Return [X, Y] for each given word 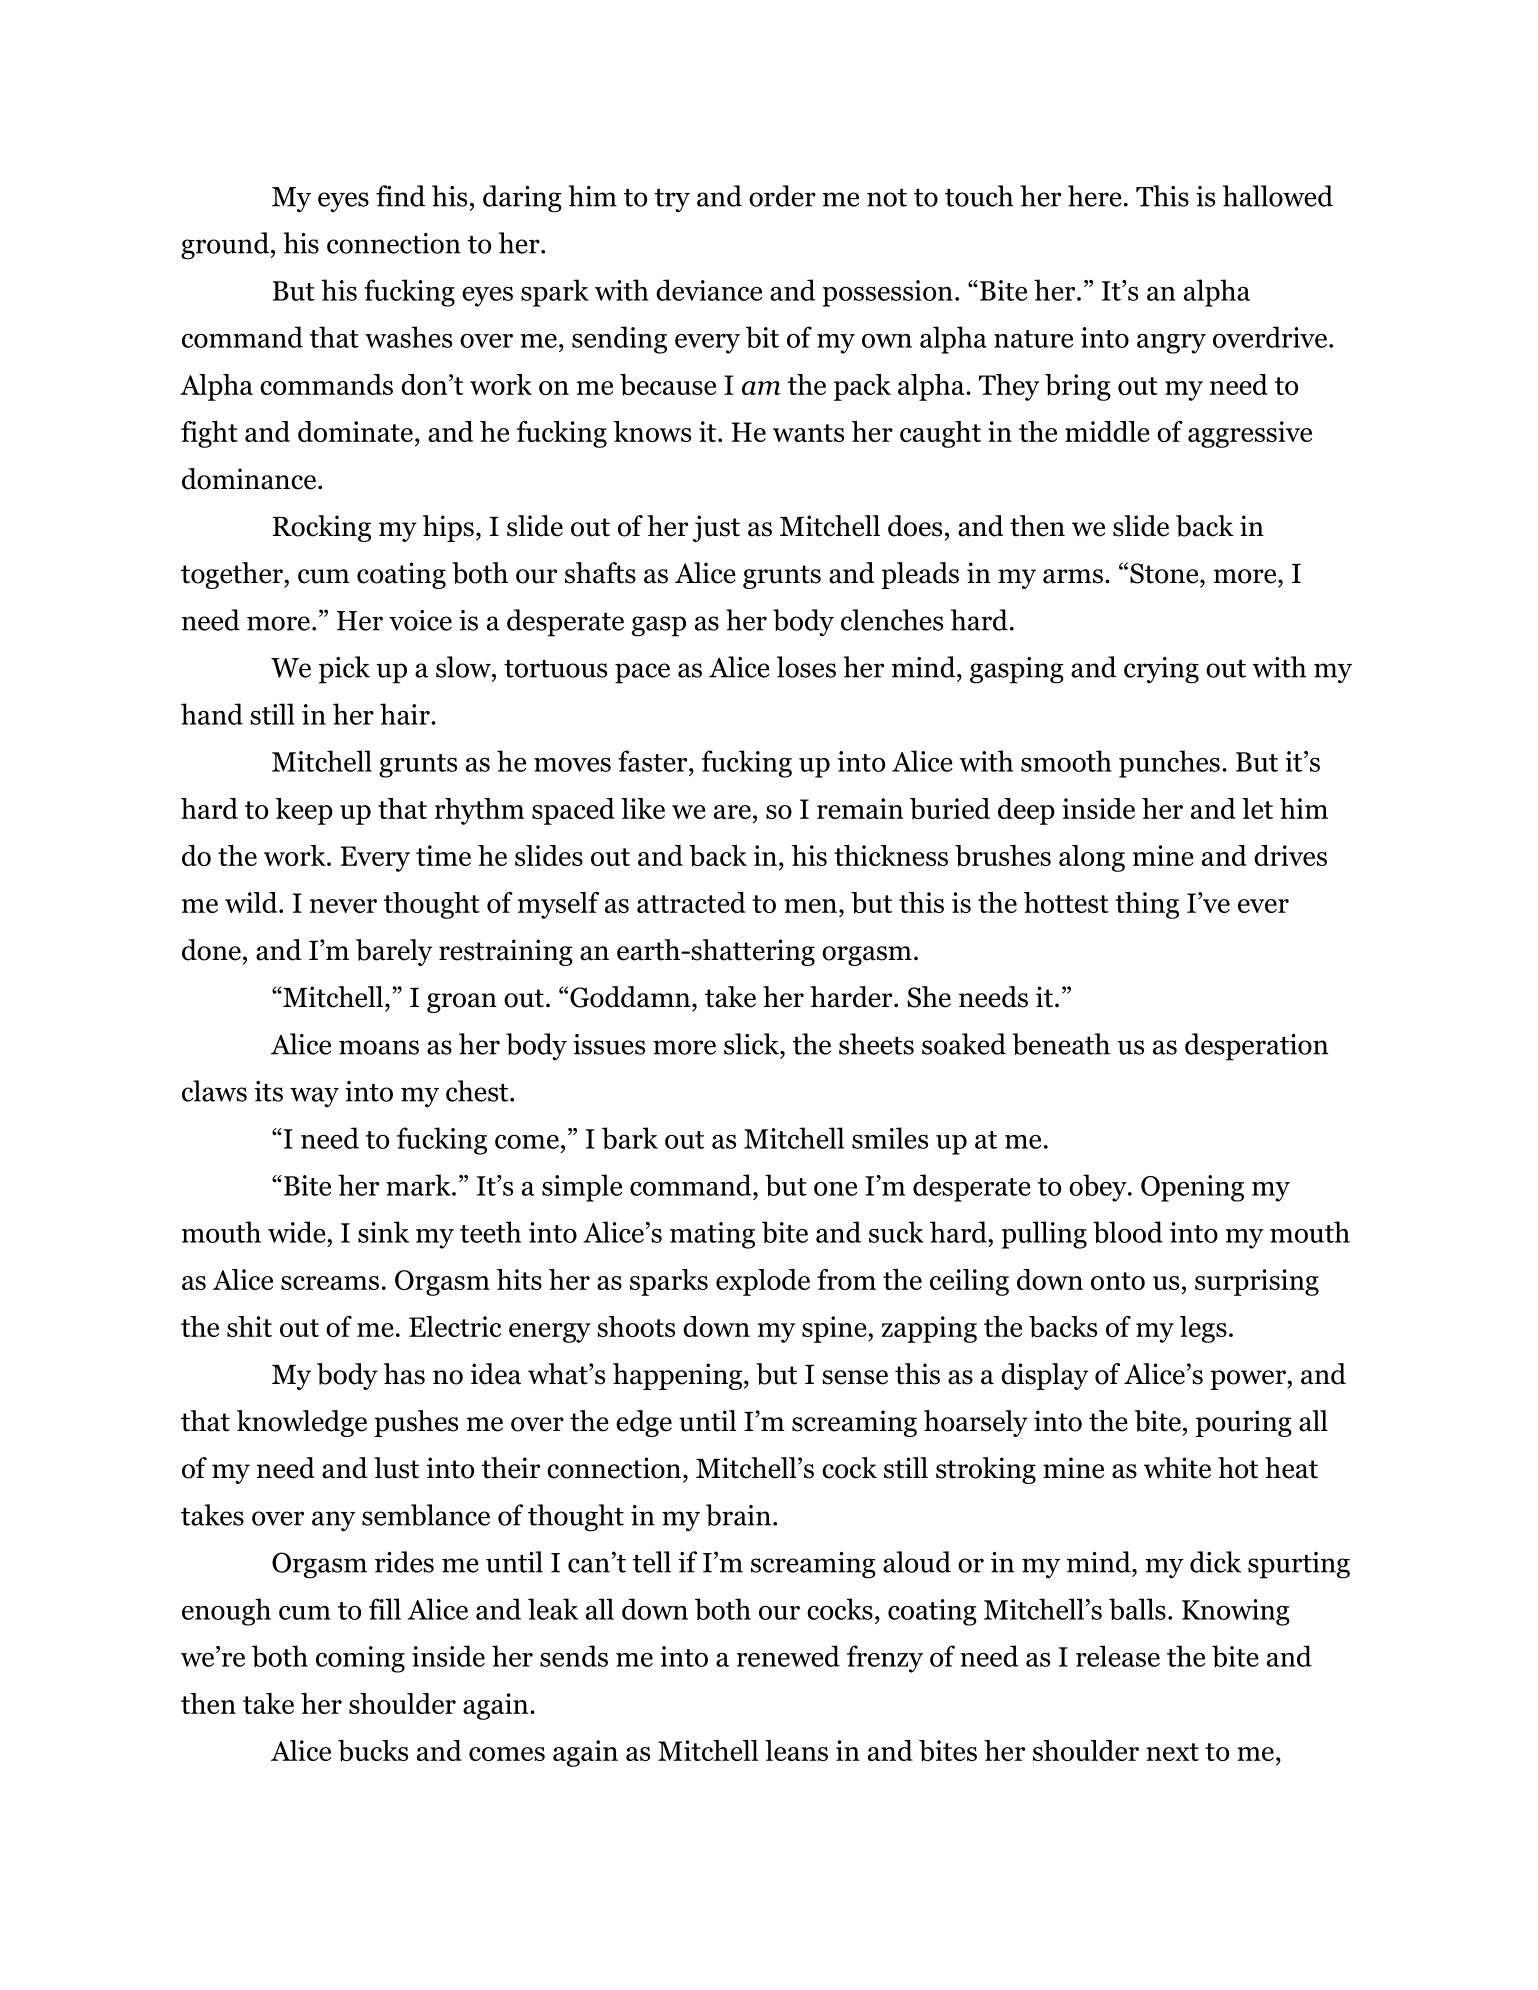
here [1095, 196]
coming [360, 1659]
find [400, 196]
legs [1203, 1329]
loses [806, 667]
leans [796, 1750]
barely [394, 952]
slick [752, 1044]
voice [420, 620]
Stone [1165, 573]
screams [330, 1283]
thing [1147, 905]
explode [763, 1282]
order [782, 196]
